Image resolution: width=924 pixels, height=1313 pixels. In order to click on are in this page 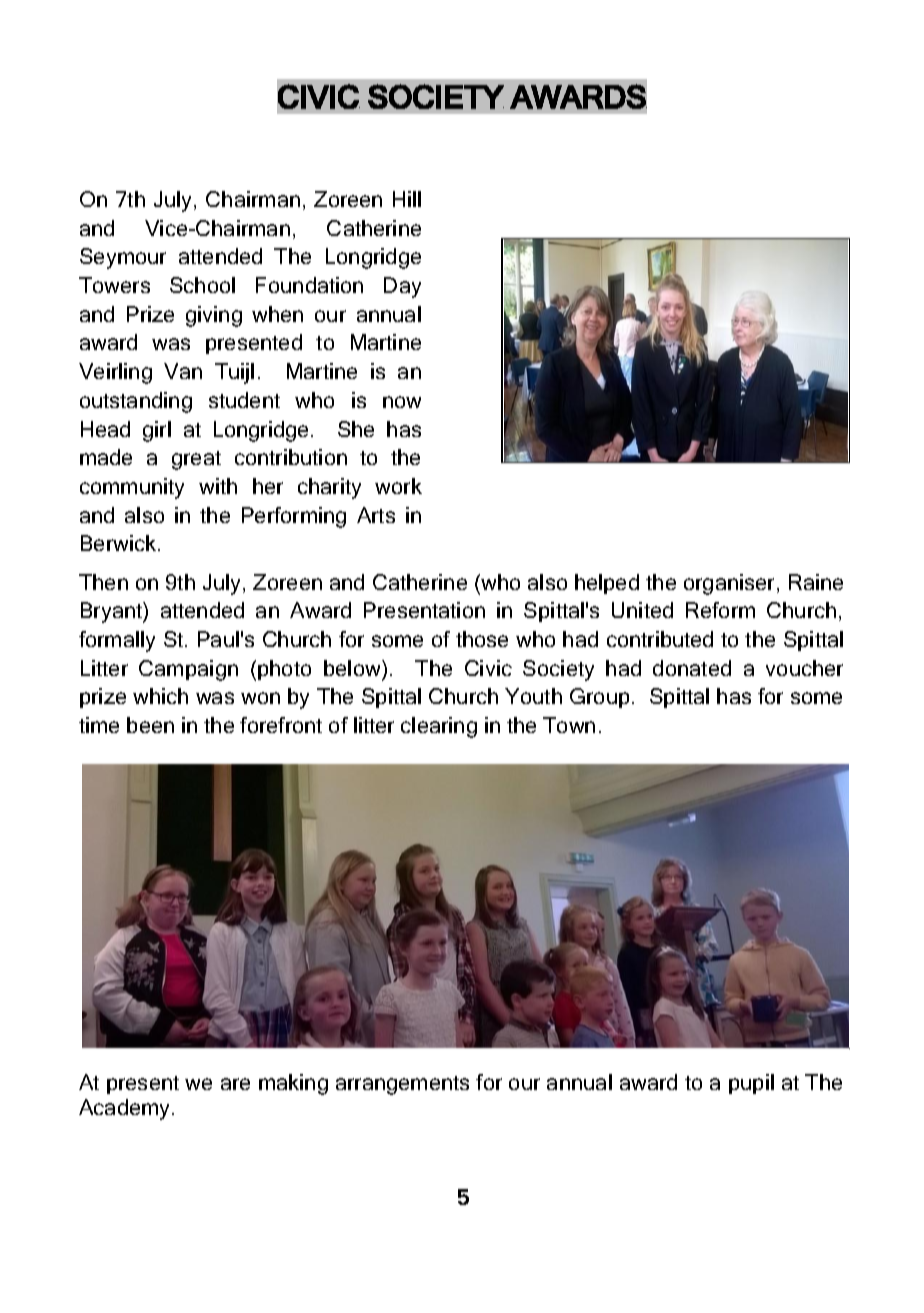, I will do `click(235, 1084)`.
